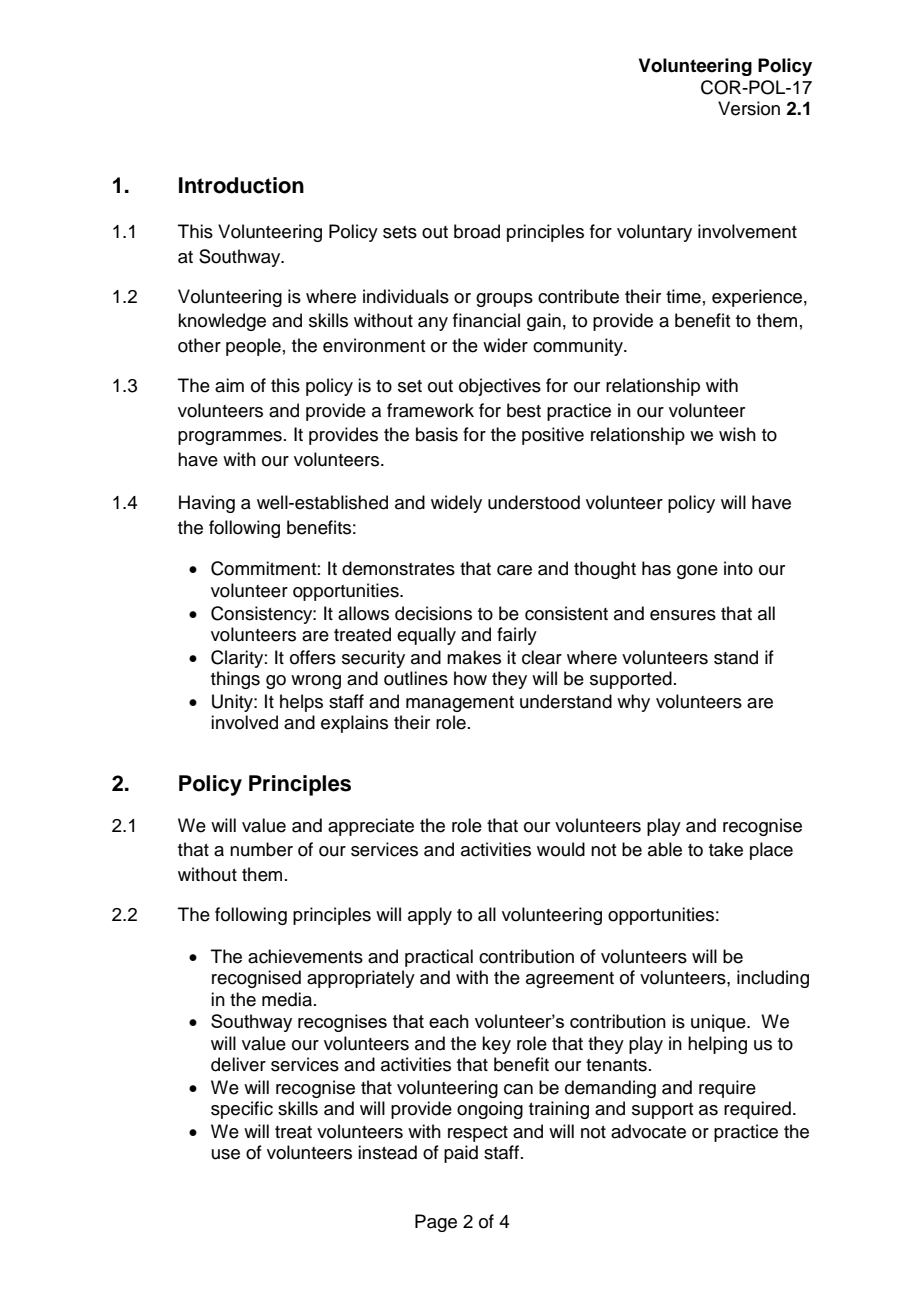 This screenshot has height=1308, width=924. What do you see at coordinates (287, 999) in the screenshot?
I see `media` at bounding box center [287, 999].
